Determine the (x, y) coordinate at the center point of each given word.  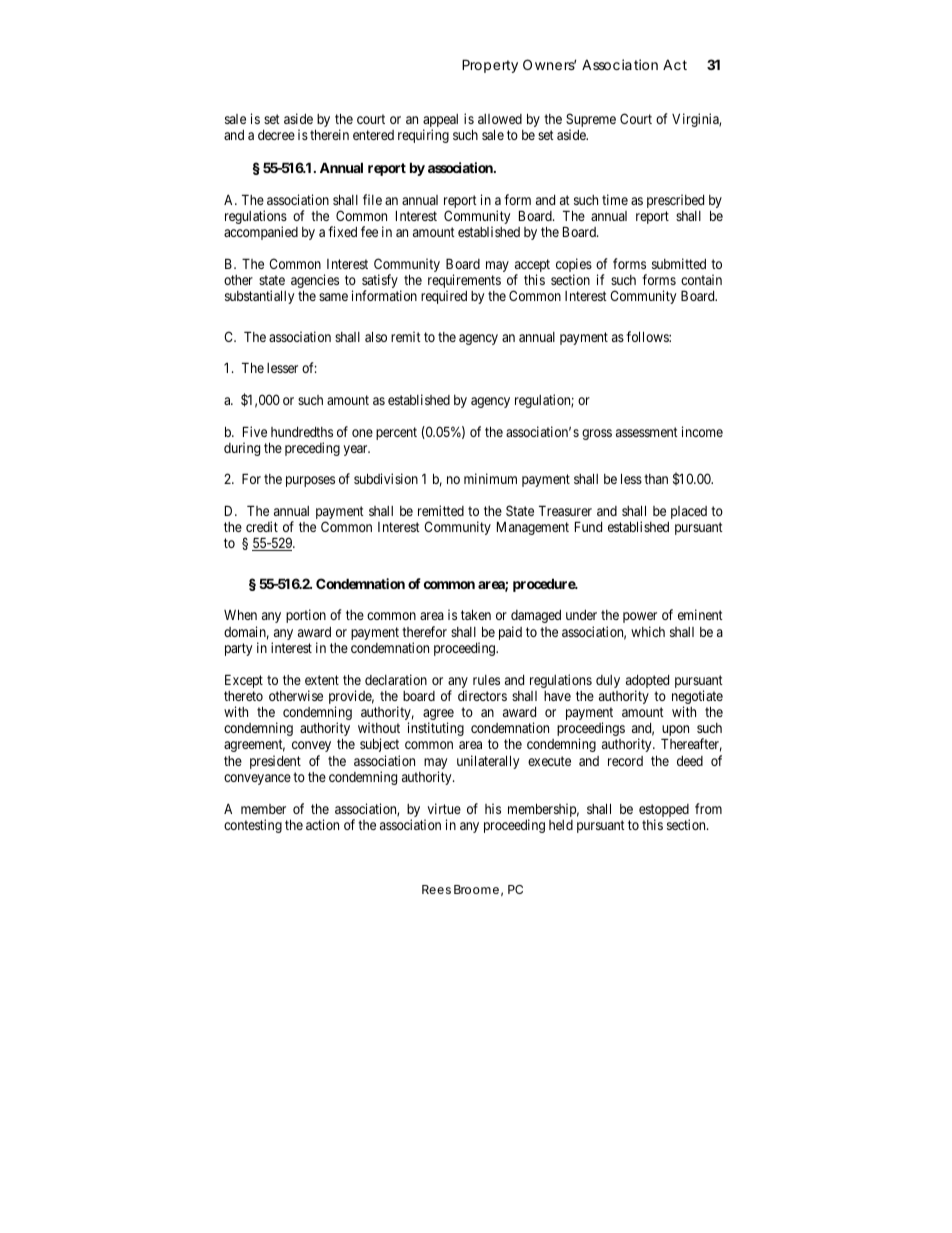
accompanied (261, 233)
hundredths (302, 432)
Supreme (591, 121)
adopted (647, 683)
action (322, 824)
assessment (647, 432)
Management (533, 528)
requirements (464, 282)
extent (322, 680)
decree (276, 135)
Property (490, 66)
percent (396, 433)
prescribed (675, 201)
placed (689, 512)
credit (262, 526)
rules (486, 680)
